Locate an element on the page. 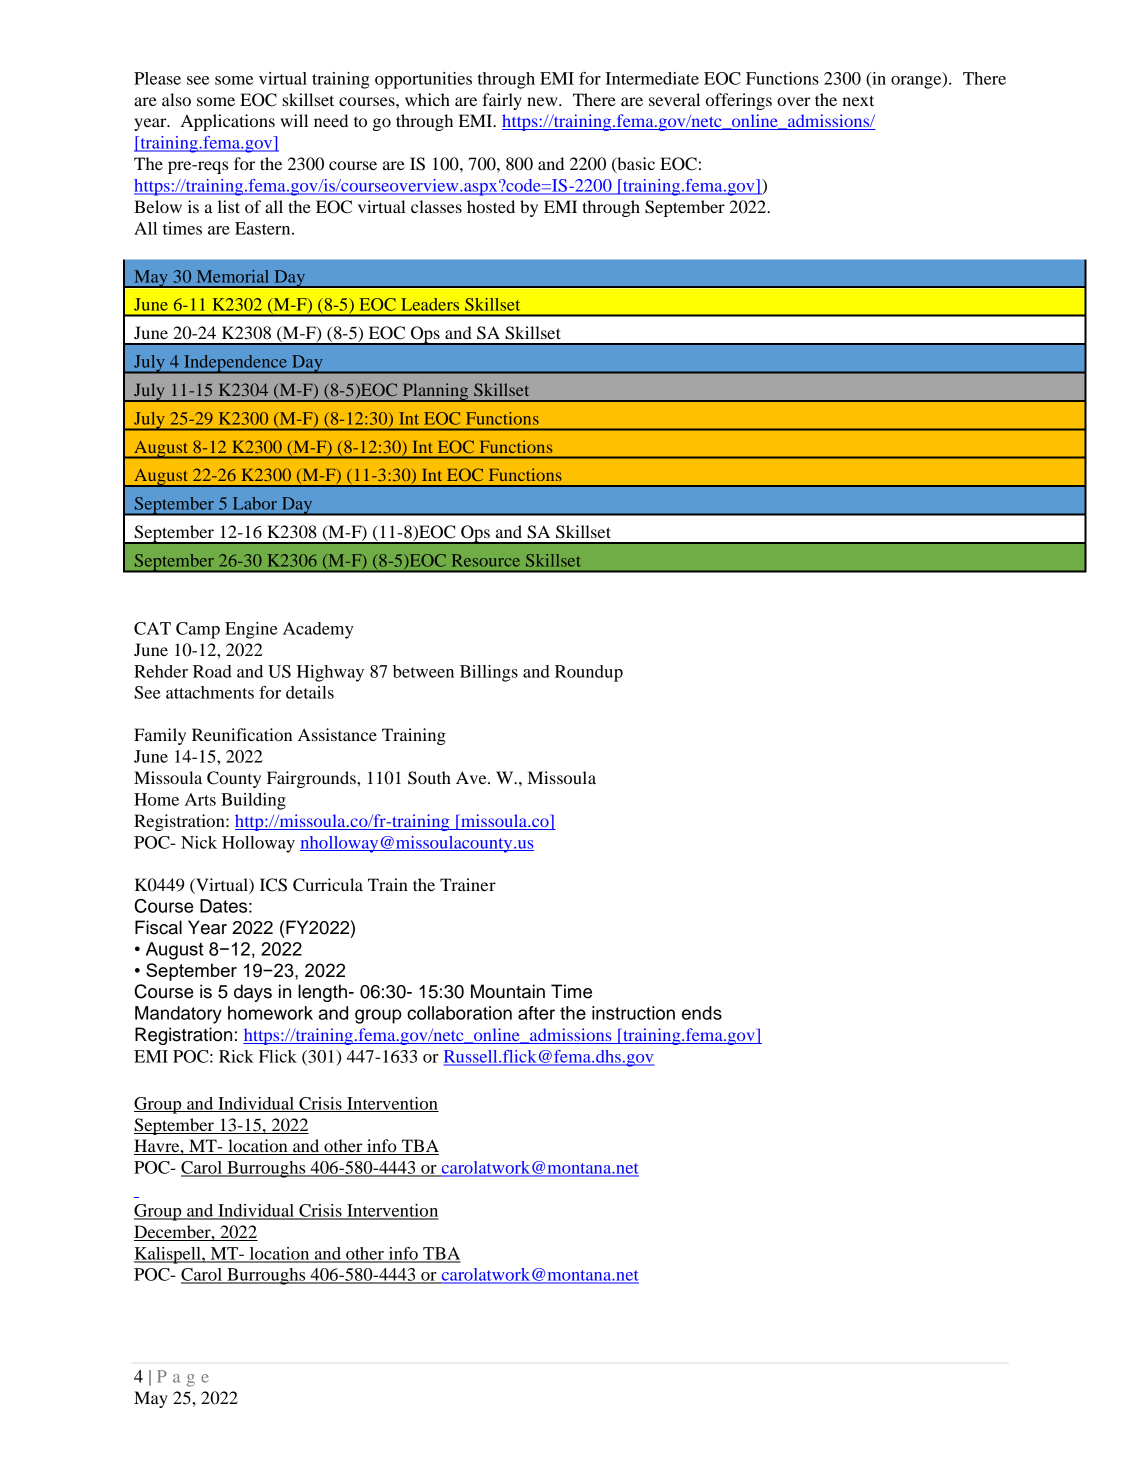 This image has width=1140, height=1475. Planning is located at coordinates (435, 392).
